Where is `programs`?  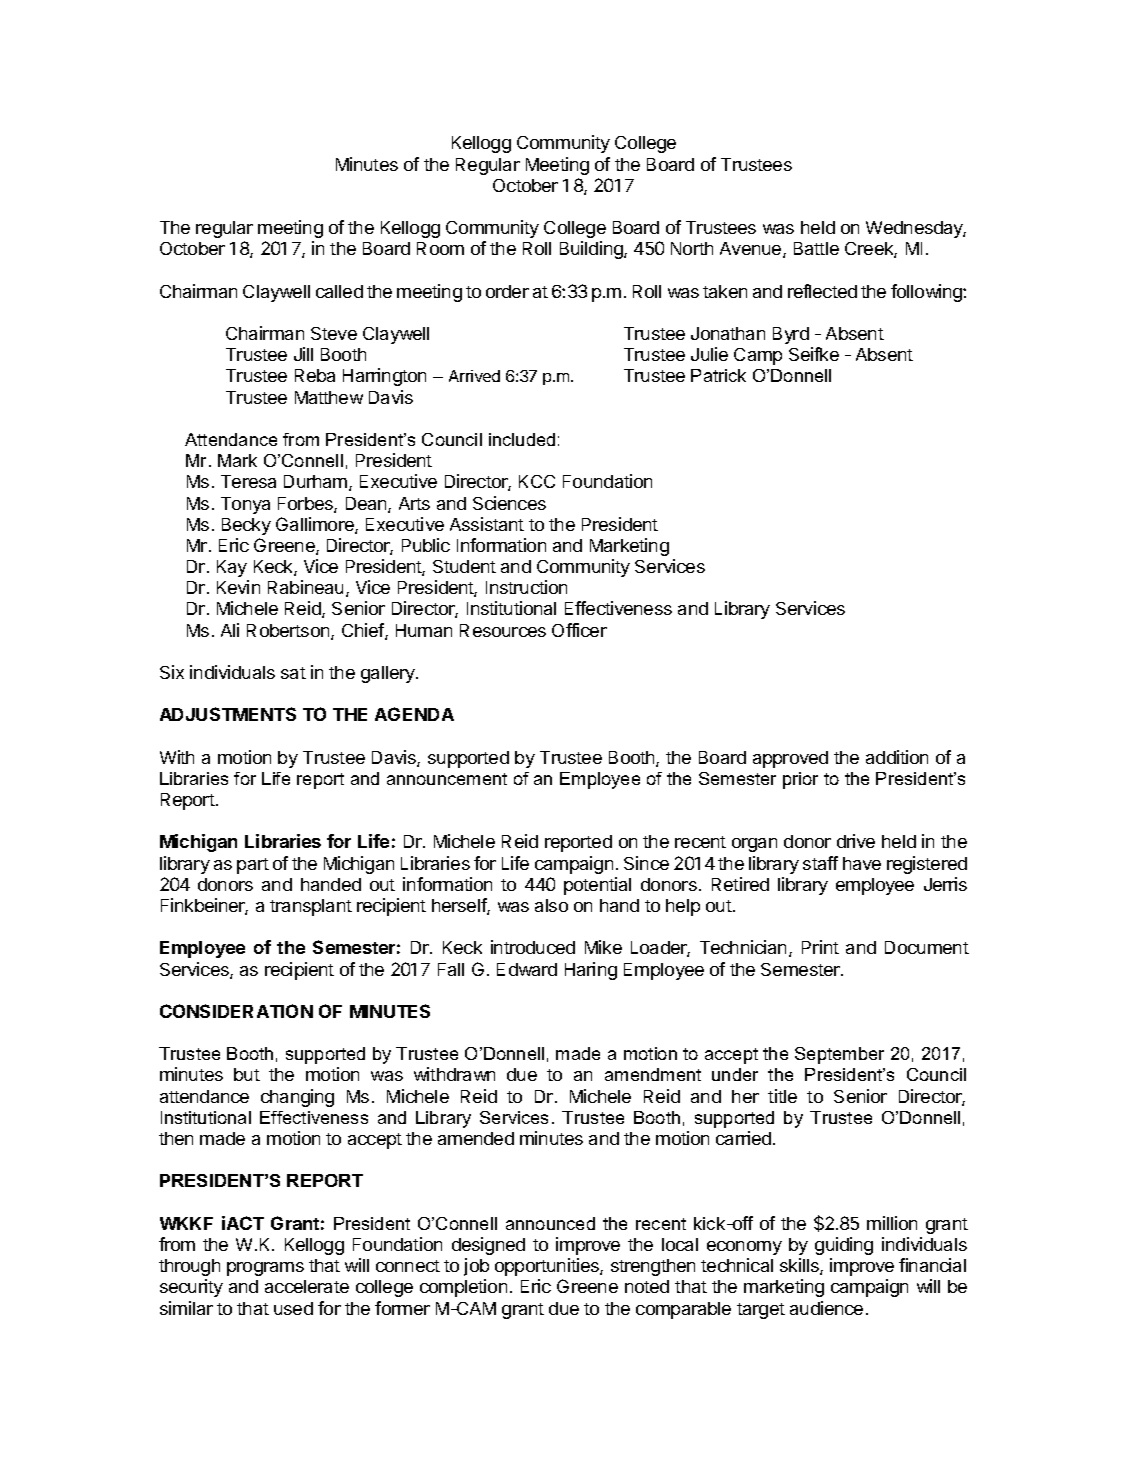 programs is located at coordinates (265, 1269).
